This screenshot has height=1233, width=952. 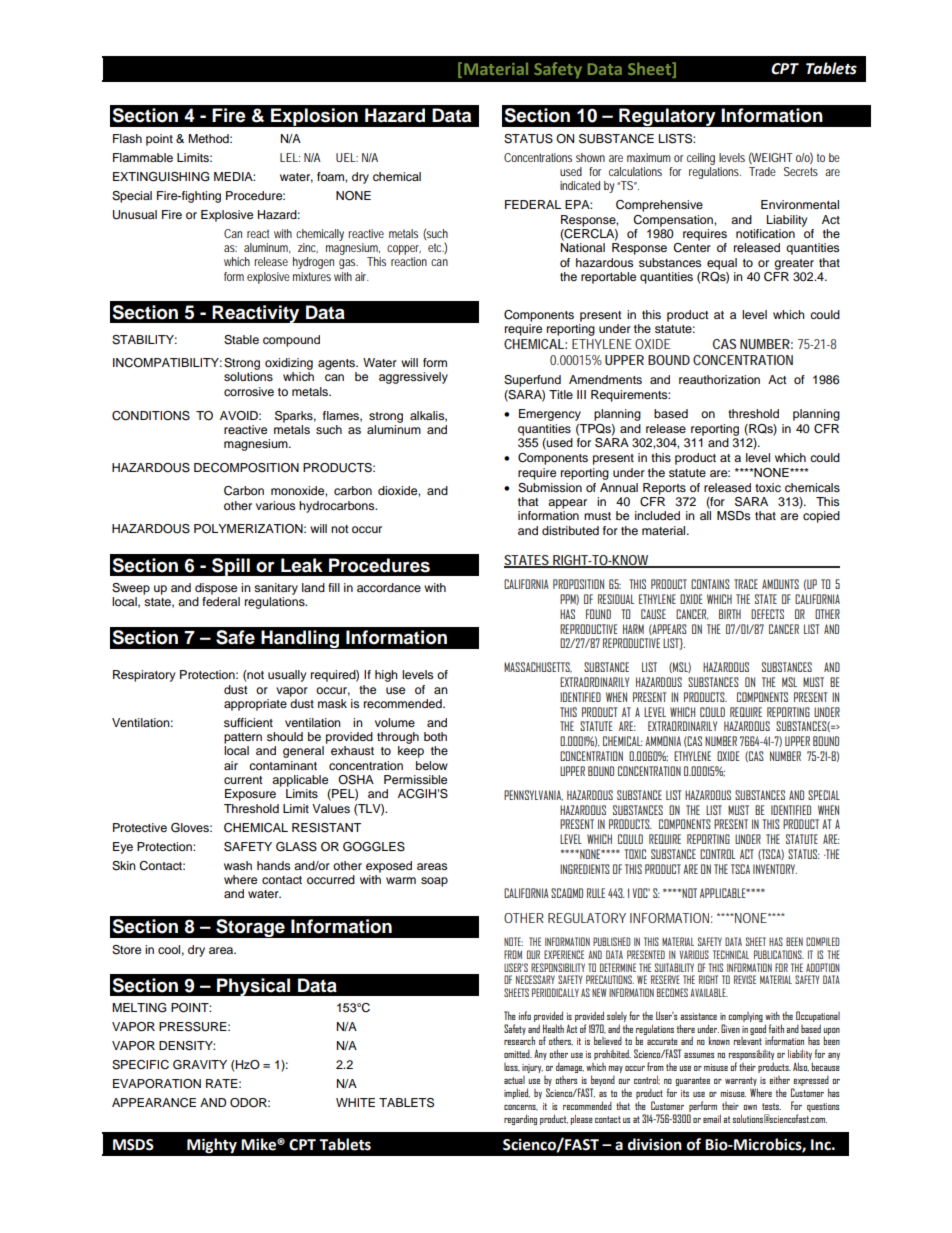 I want to click on PENNSYLVANIA, so click(x=533, y=795).
